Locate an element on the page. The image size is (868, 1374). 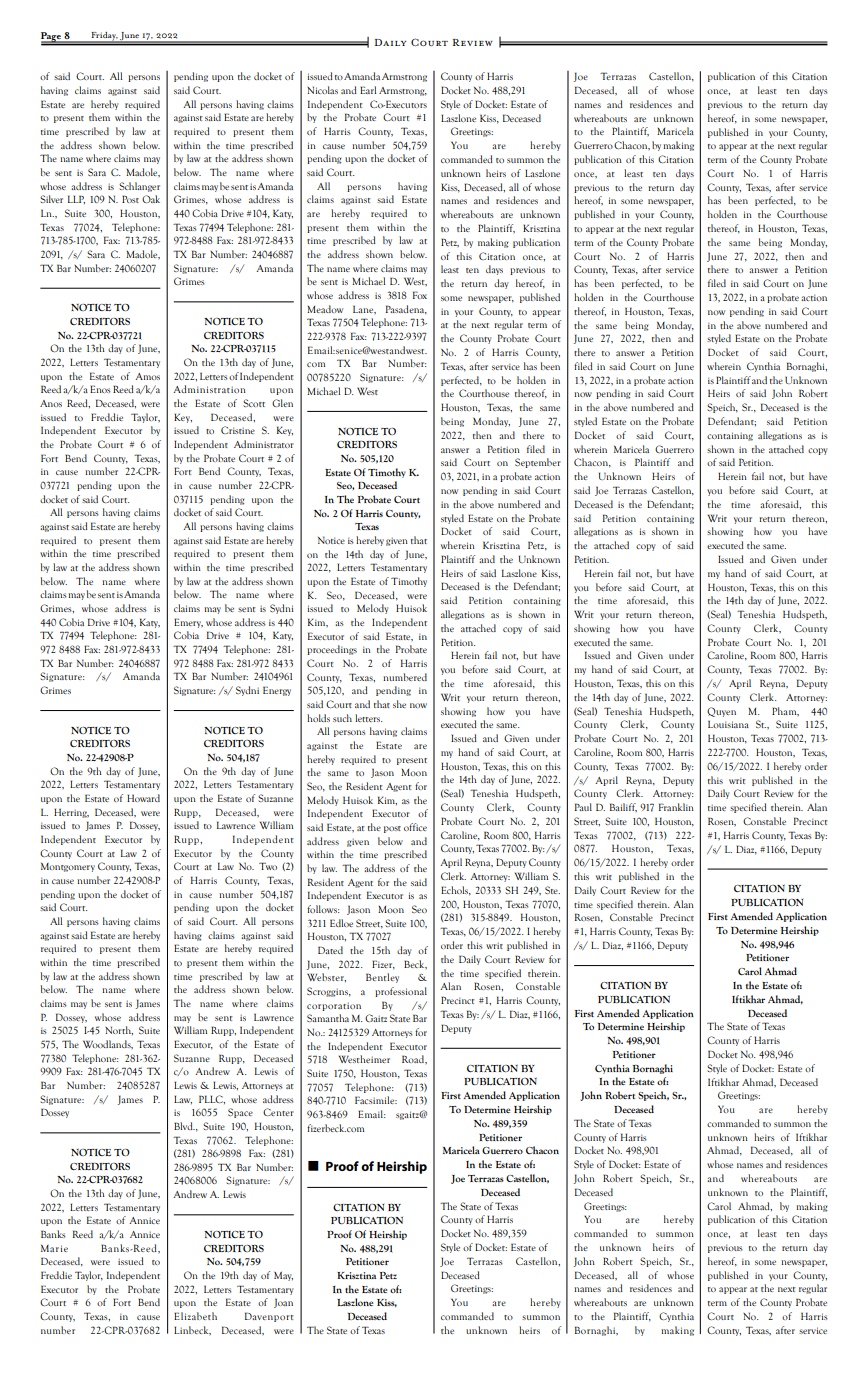
Louisiana is located at coordinates (728, 724).
